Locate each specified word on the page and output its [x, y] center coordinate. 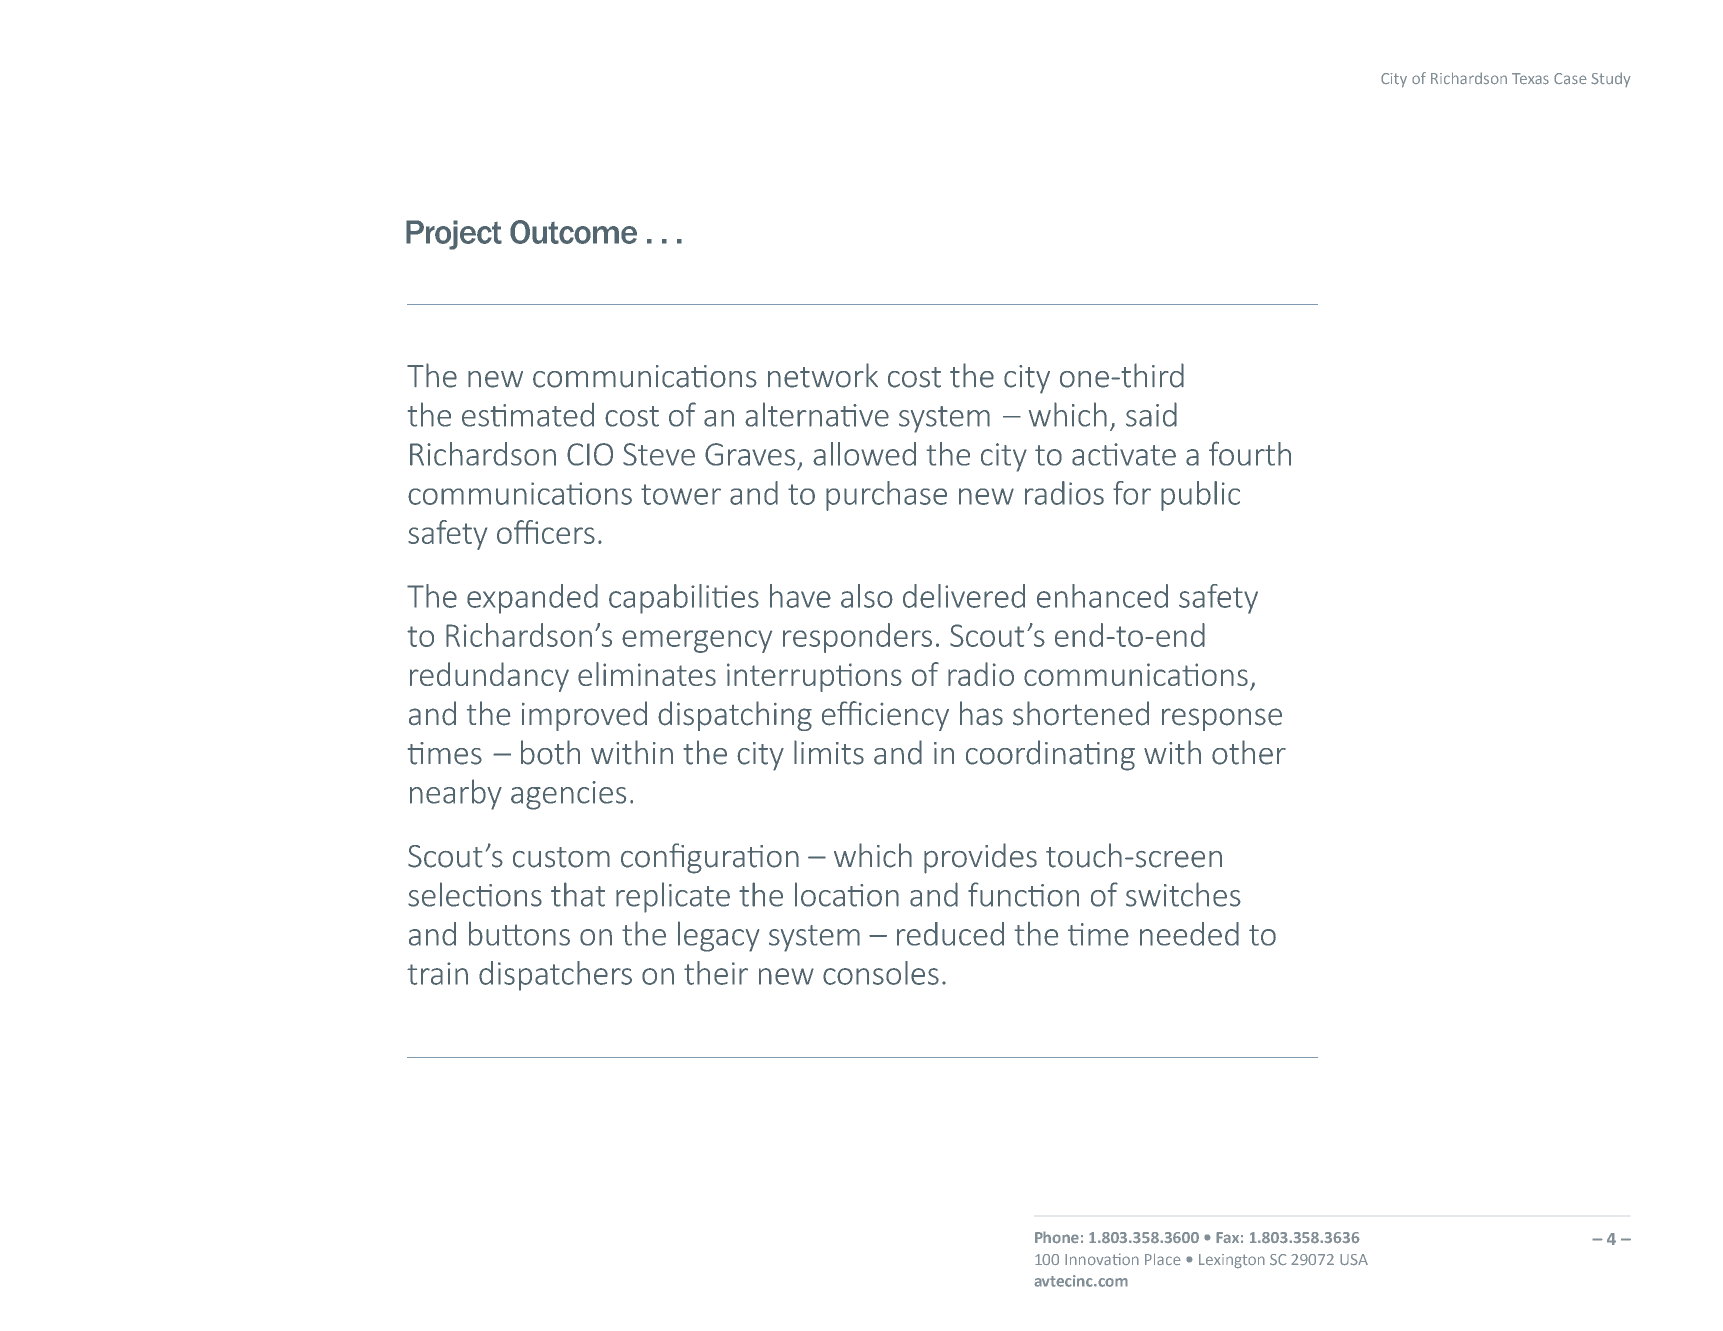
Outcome [573, 232]
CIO [590, 454]
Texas [1530, 79]
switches [1183, 894]
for [1132, 493]
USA [1354, 1260]
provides [980, 858]
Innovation [1102, 1259]
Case [1570, 79]
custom [561, 857]
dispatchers [555, 976]
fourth [1250, 453]
